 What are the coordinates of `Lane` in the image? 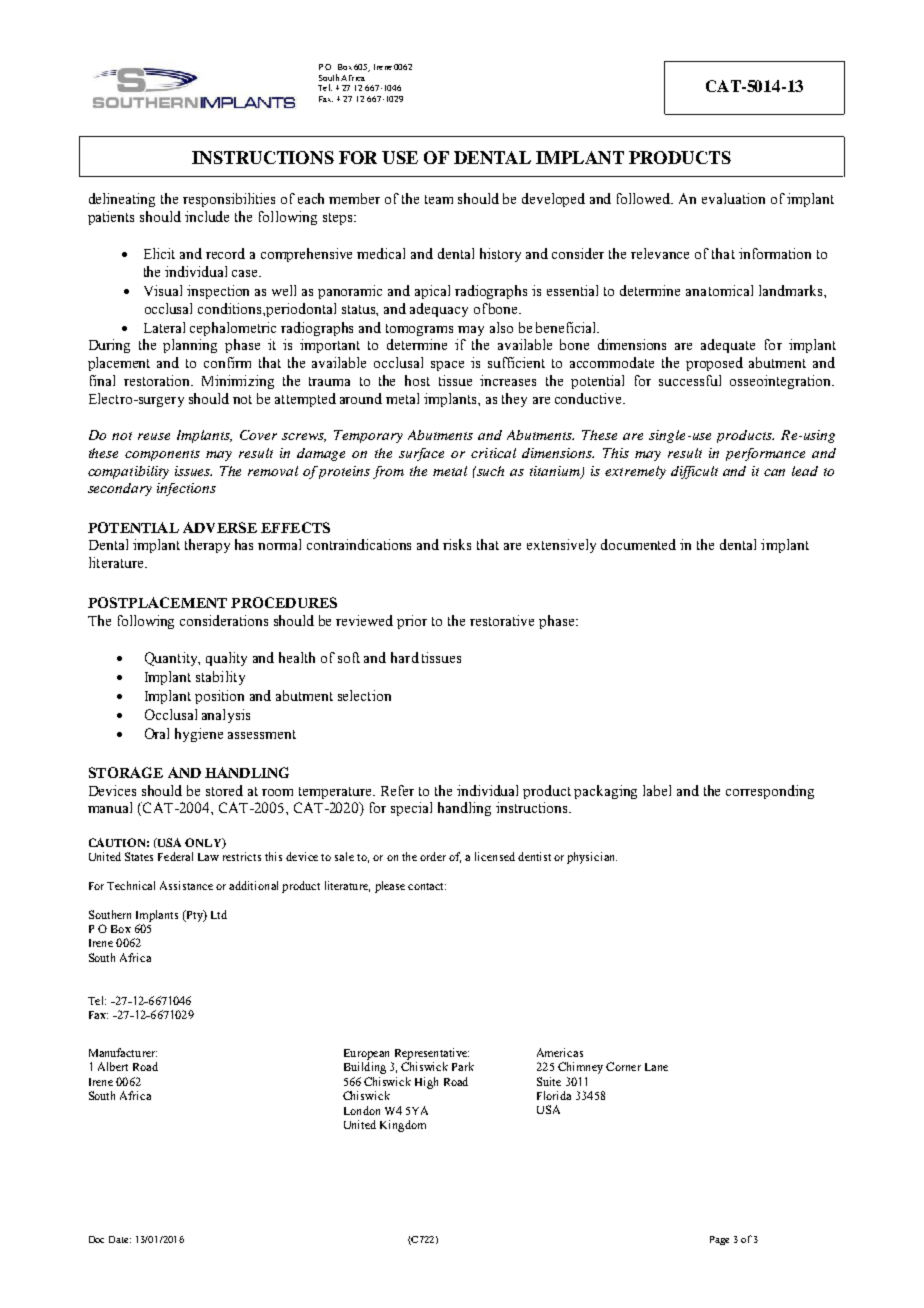 It's located at (656, 1067).
